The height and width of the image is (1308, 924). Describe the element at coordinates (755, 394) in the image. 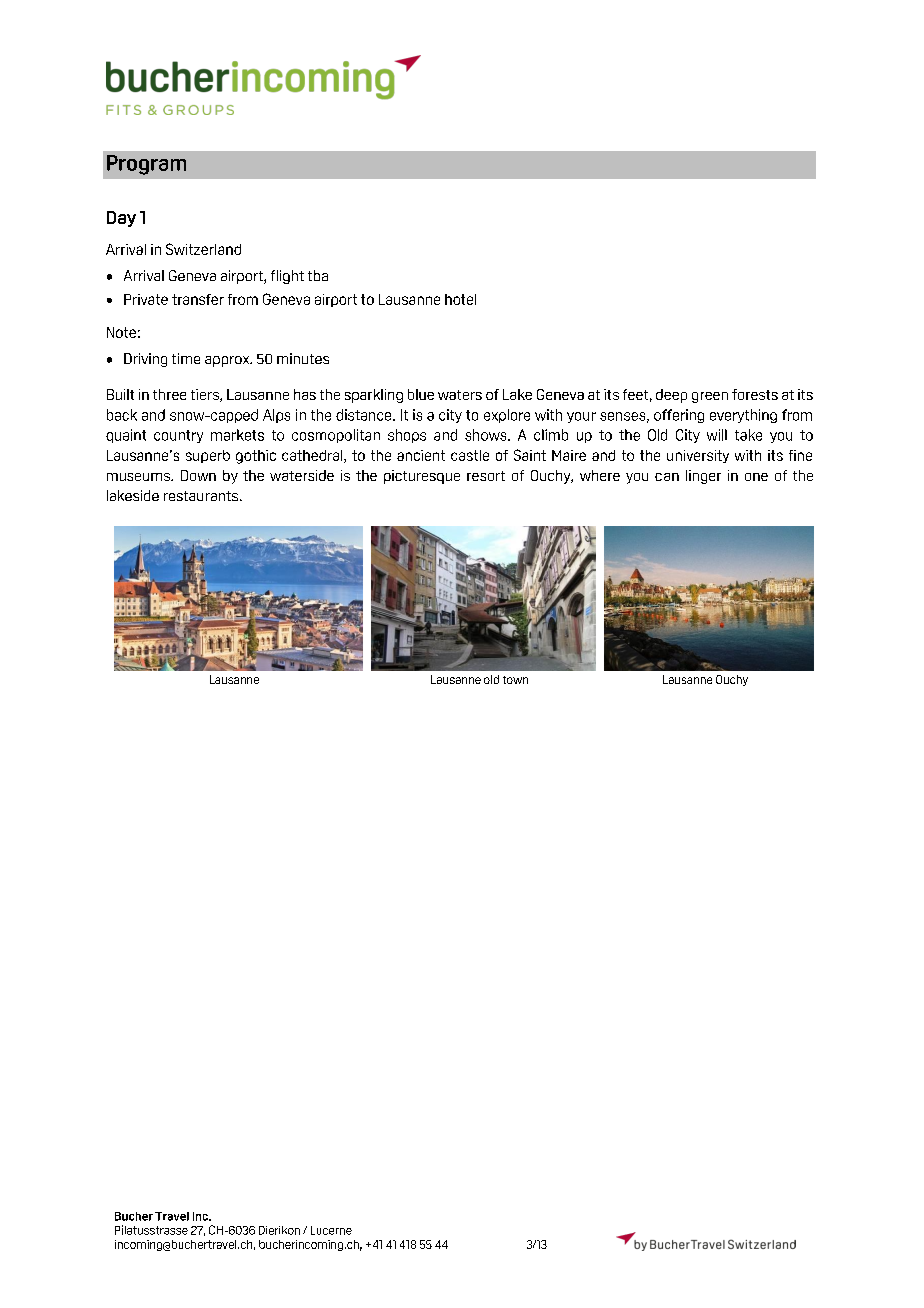

I see `forests` at that location.
